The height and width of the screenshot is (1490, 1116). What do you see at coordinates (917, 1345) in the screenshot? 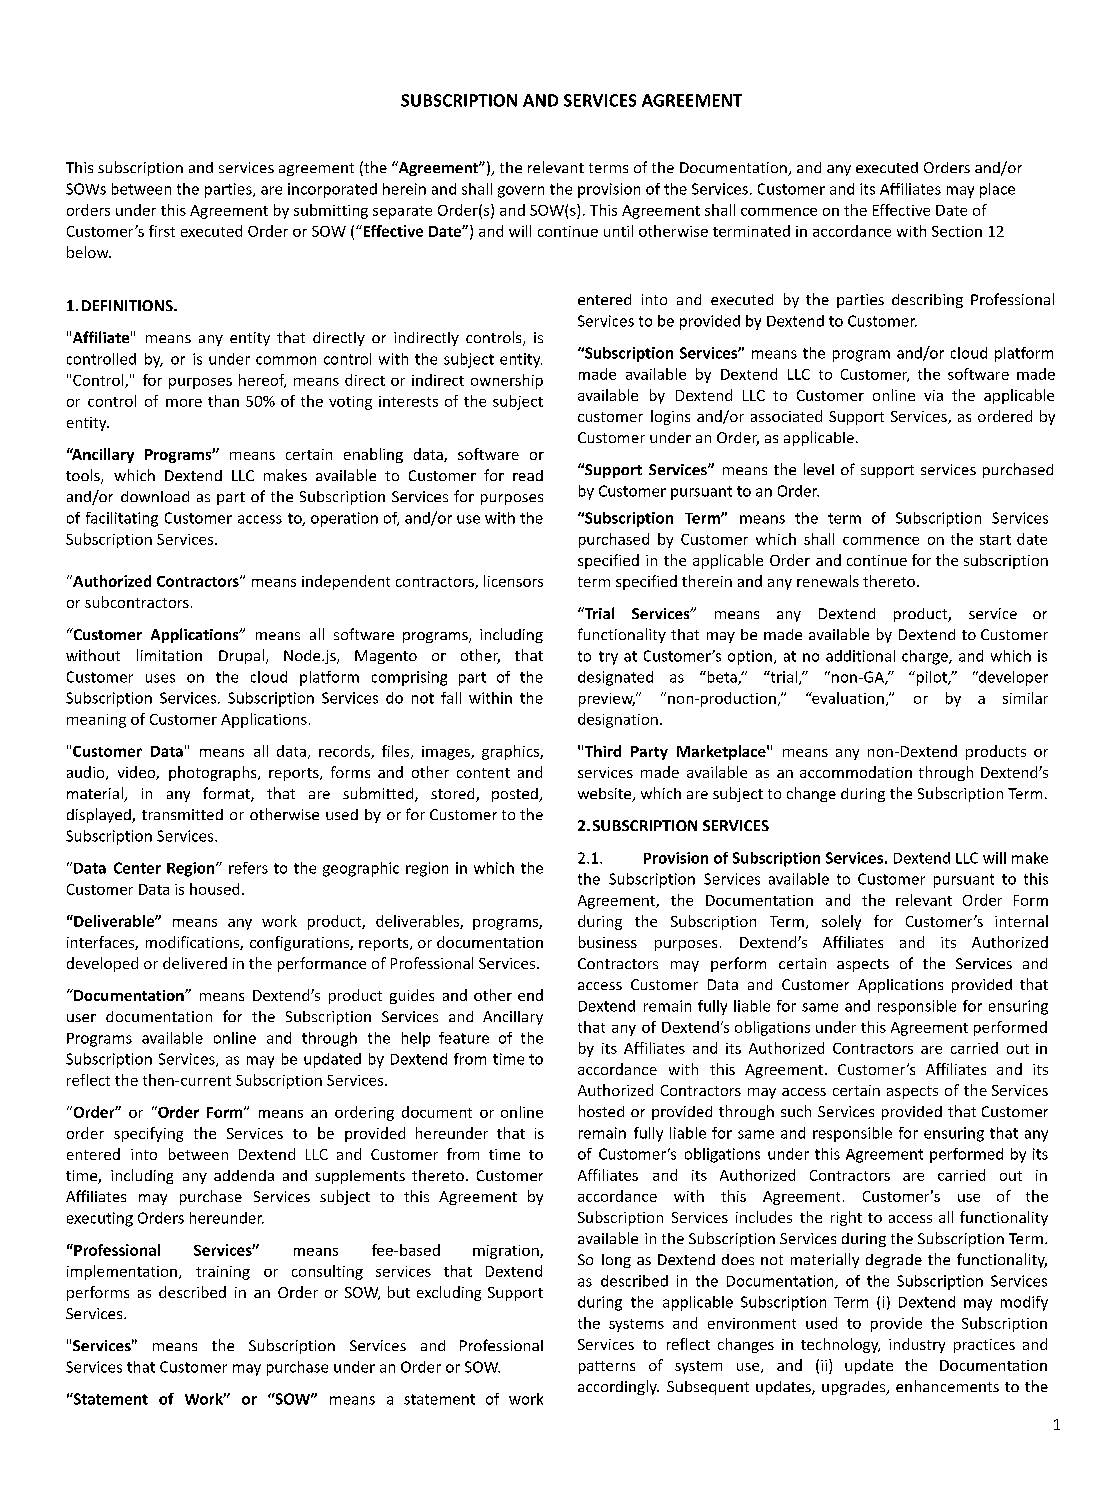
I see `industry` at bounding box center [917, 1345].
